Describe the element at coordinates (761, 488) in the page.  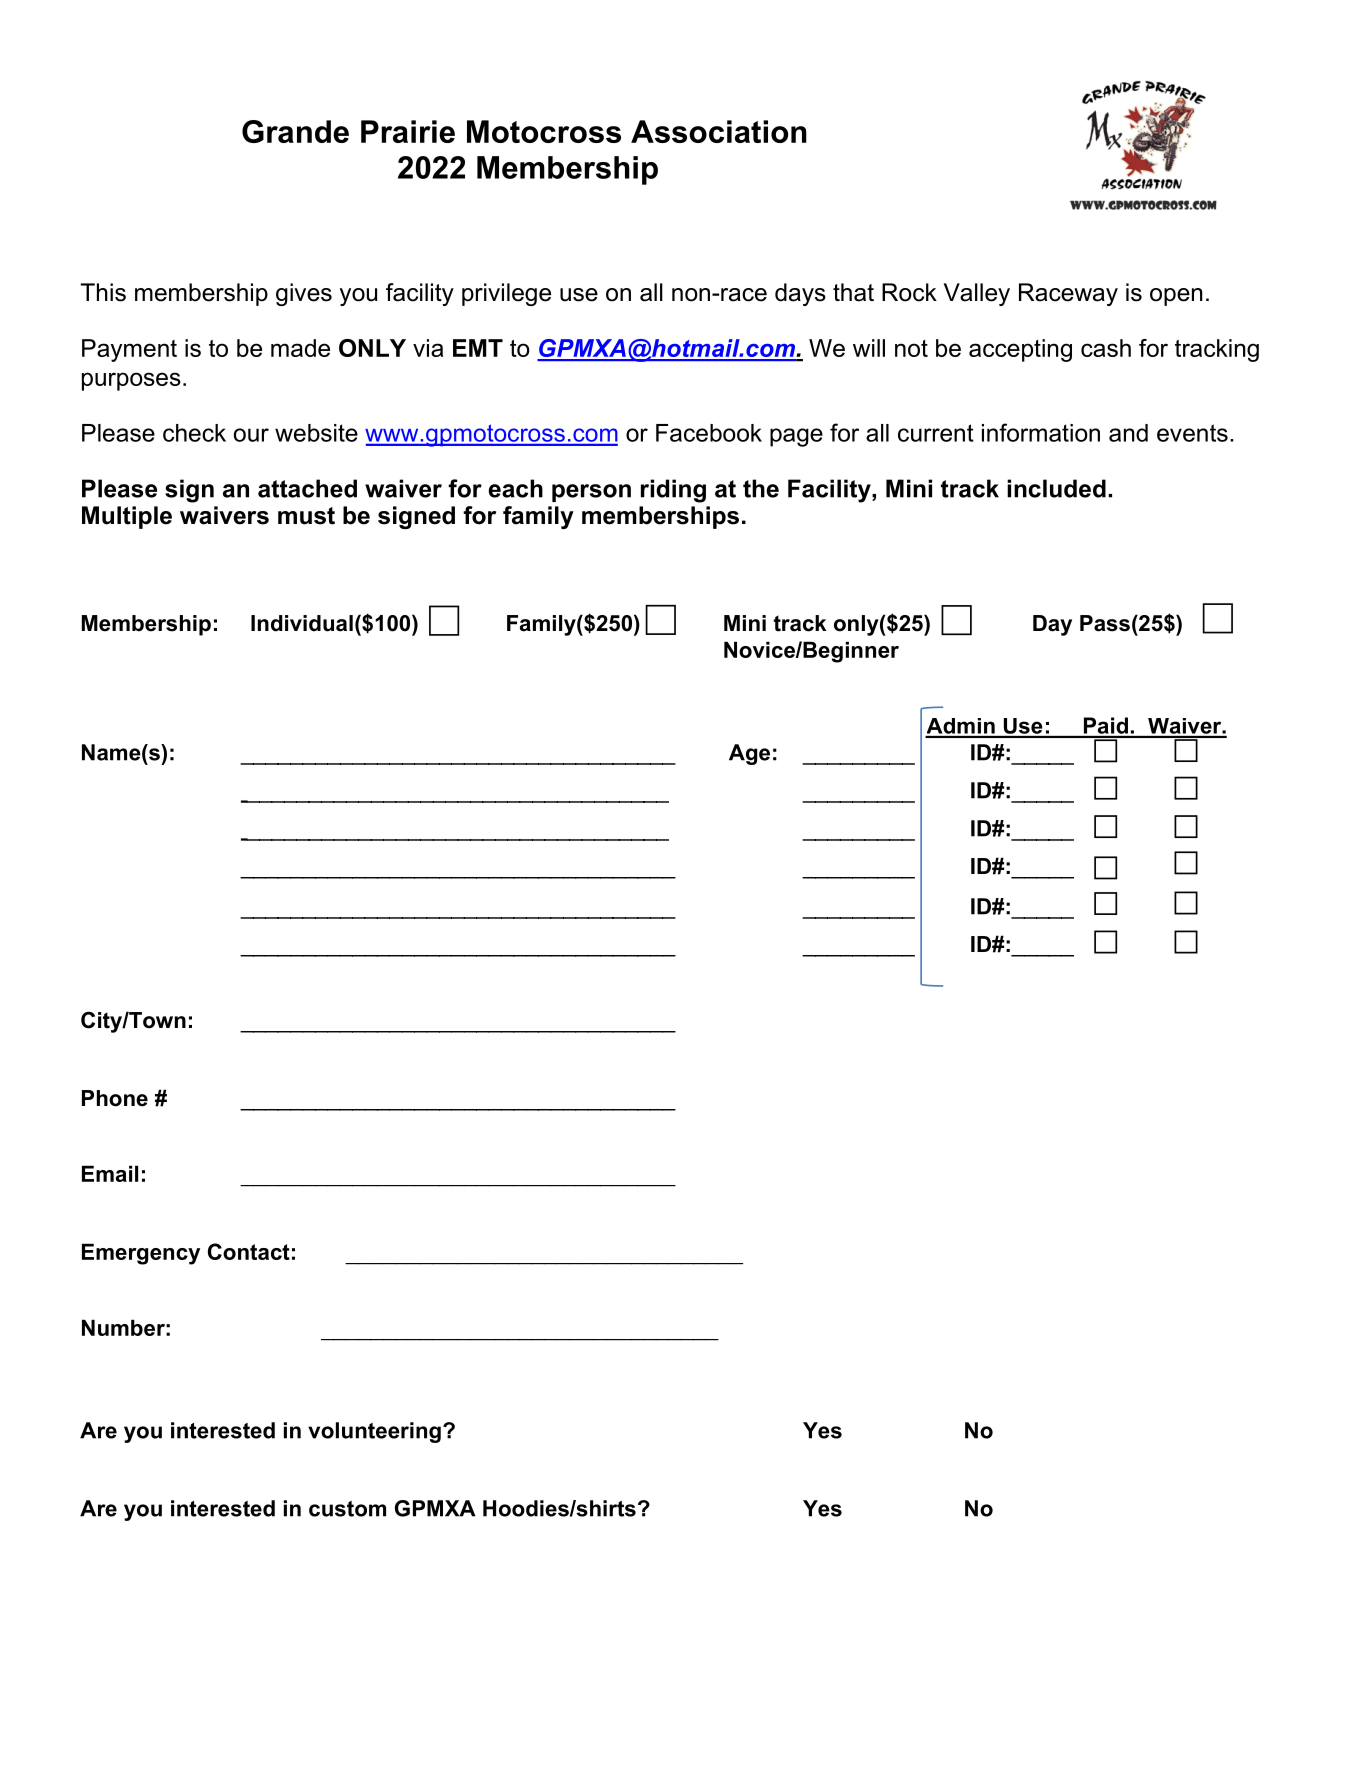
I see `the` at that location.
